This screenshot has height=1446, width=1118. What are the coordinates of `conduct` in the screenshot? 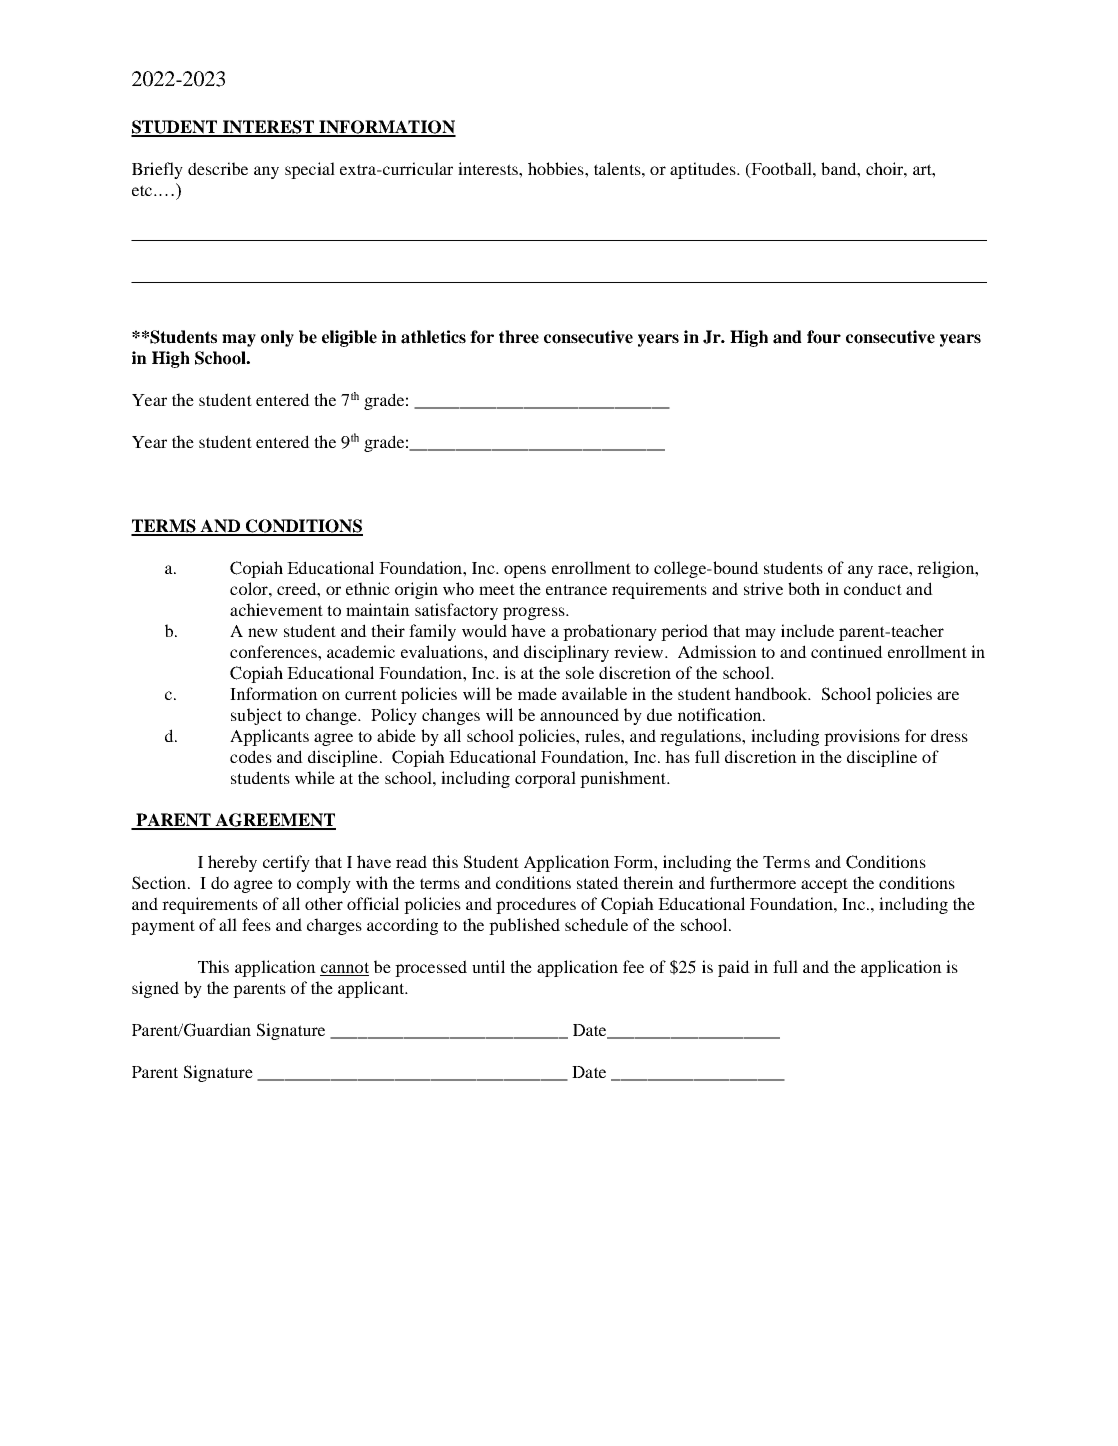 It's located at (873, 588).
